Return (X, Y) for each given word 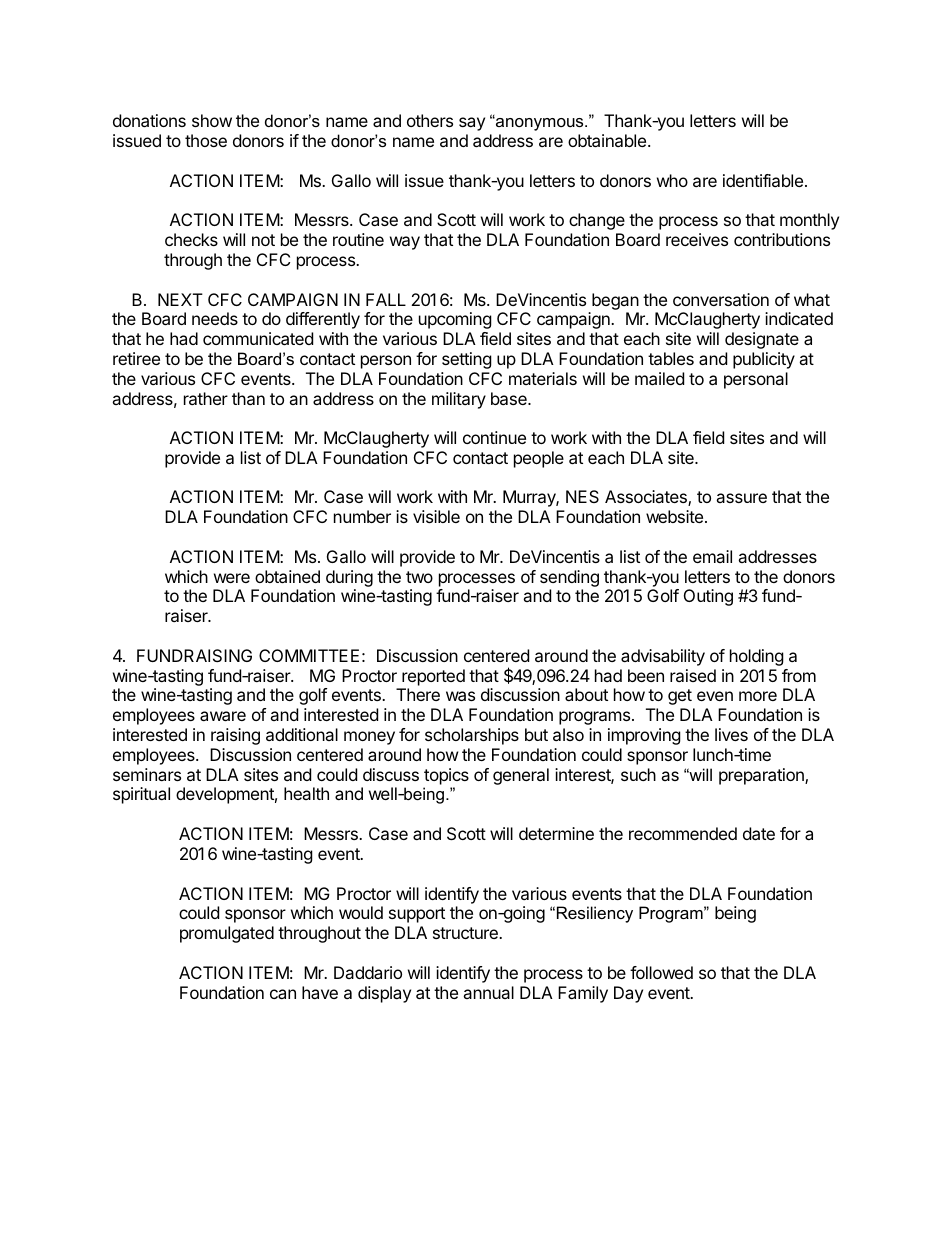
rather (206, 398)
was (460, 696)
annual (488, 992)
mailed (659, 378)
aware (223, 716)
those (206, 140)
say (472, 124)
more (758, 696)
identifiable (764, 180)
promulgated (227, 934)
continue (494, 437)
